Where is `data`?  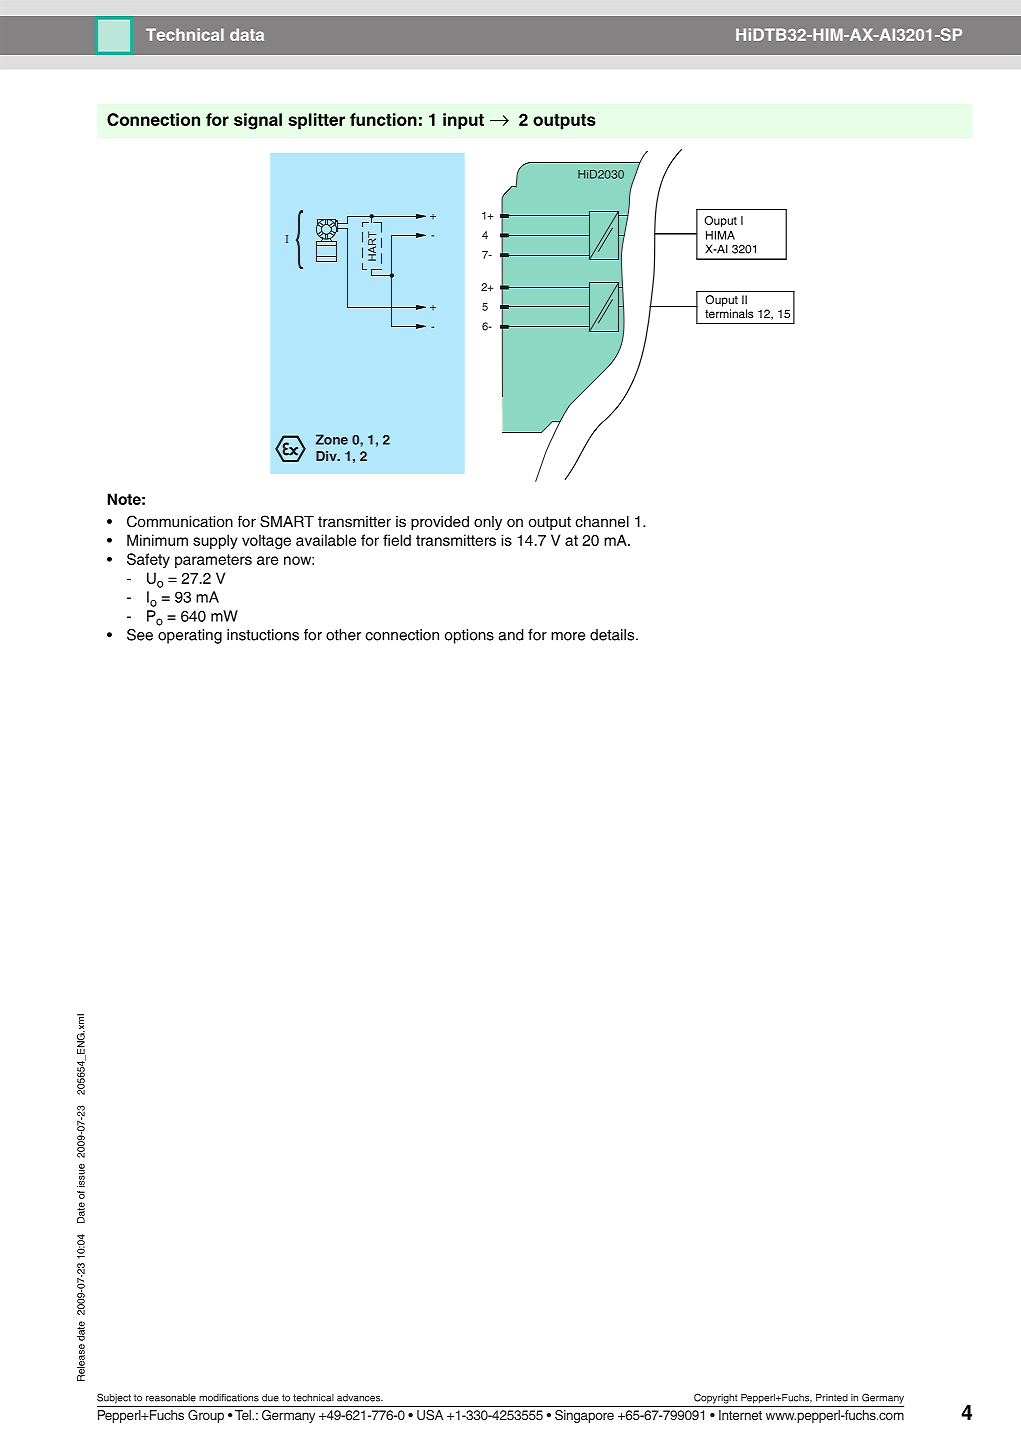
data is located at coordinates (247, 34).
